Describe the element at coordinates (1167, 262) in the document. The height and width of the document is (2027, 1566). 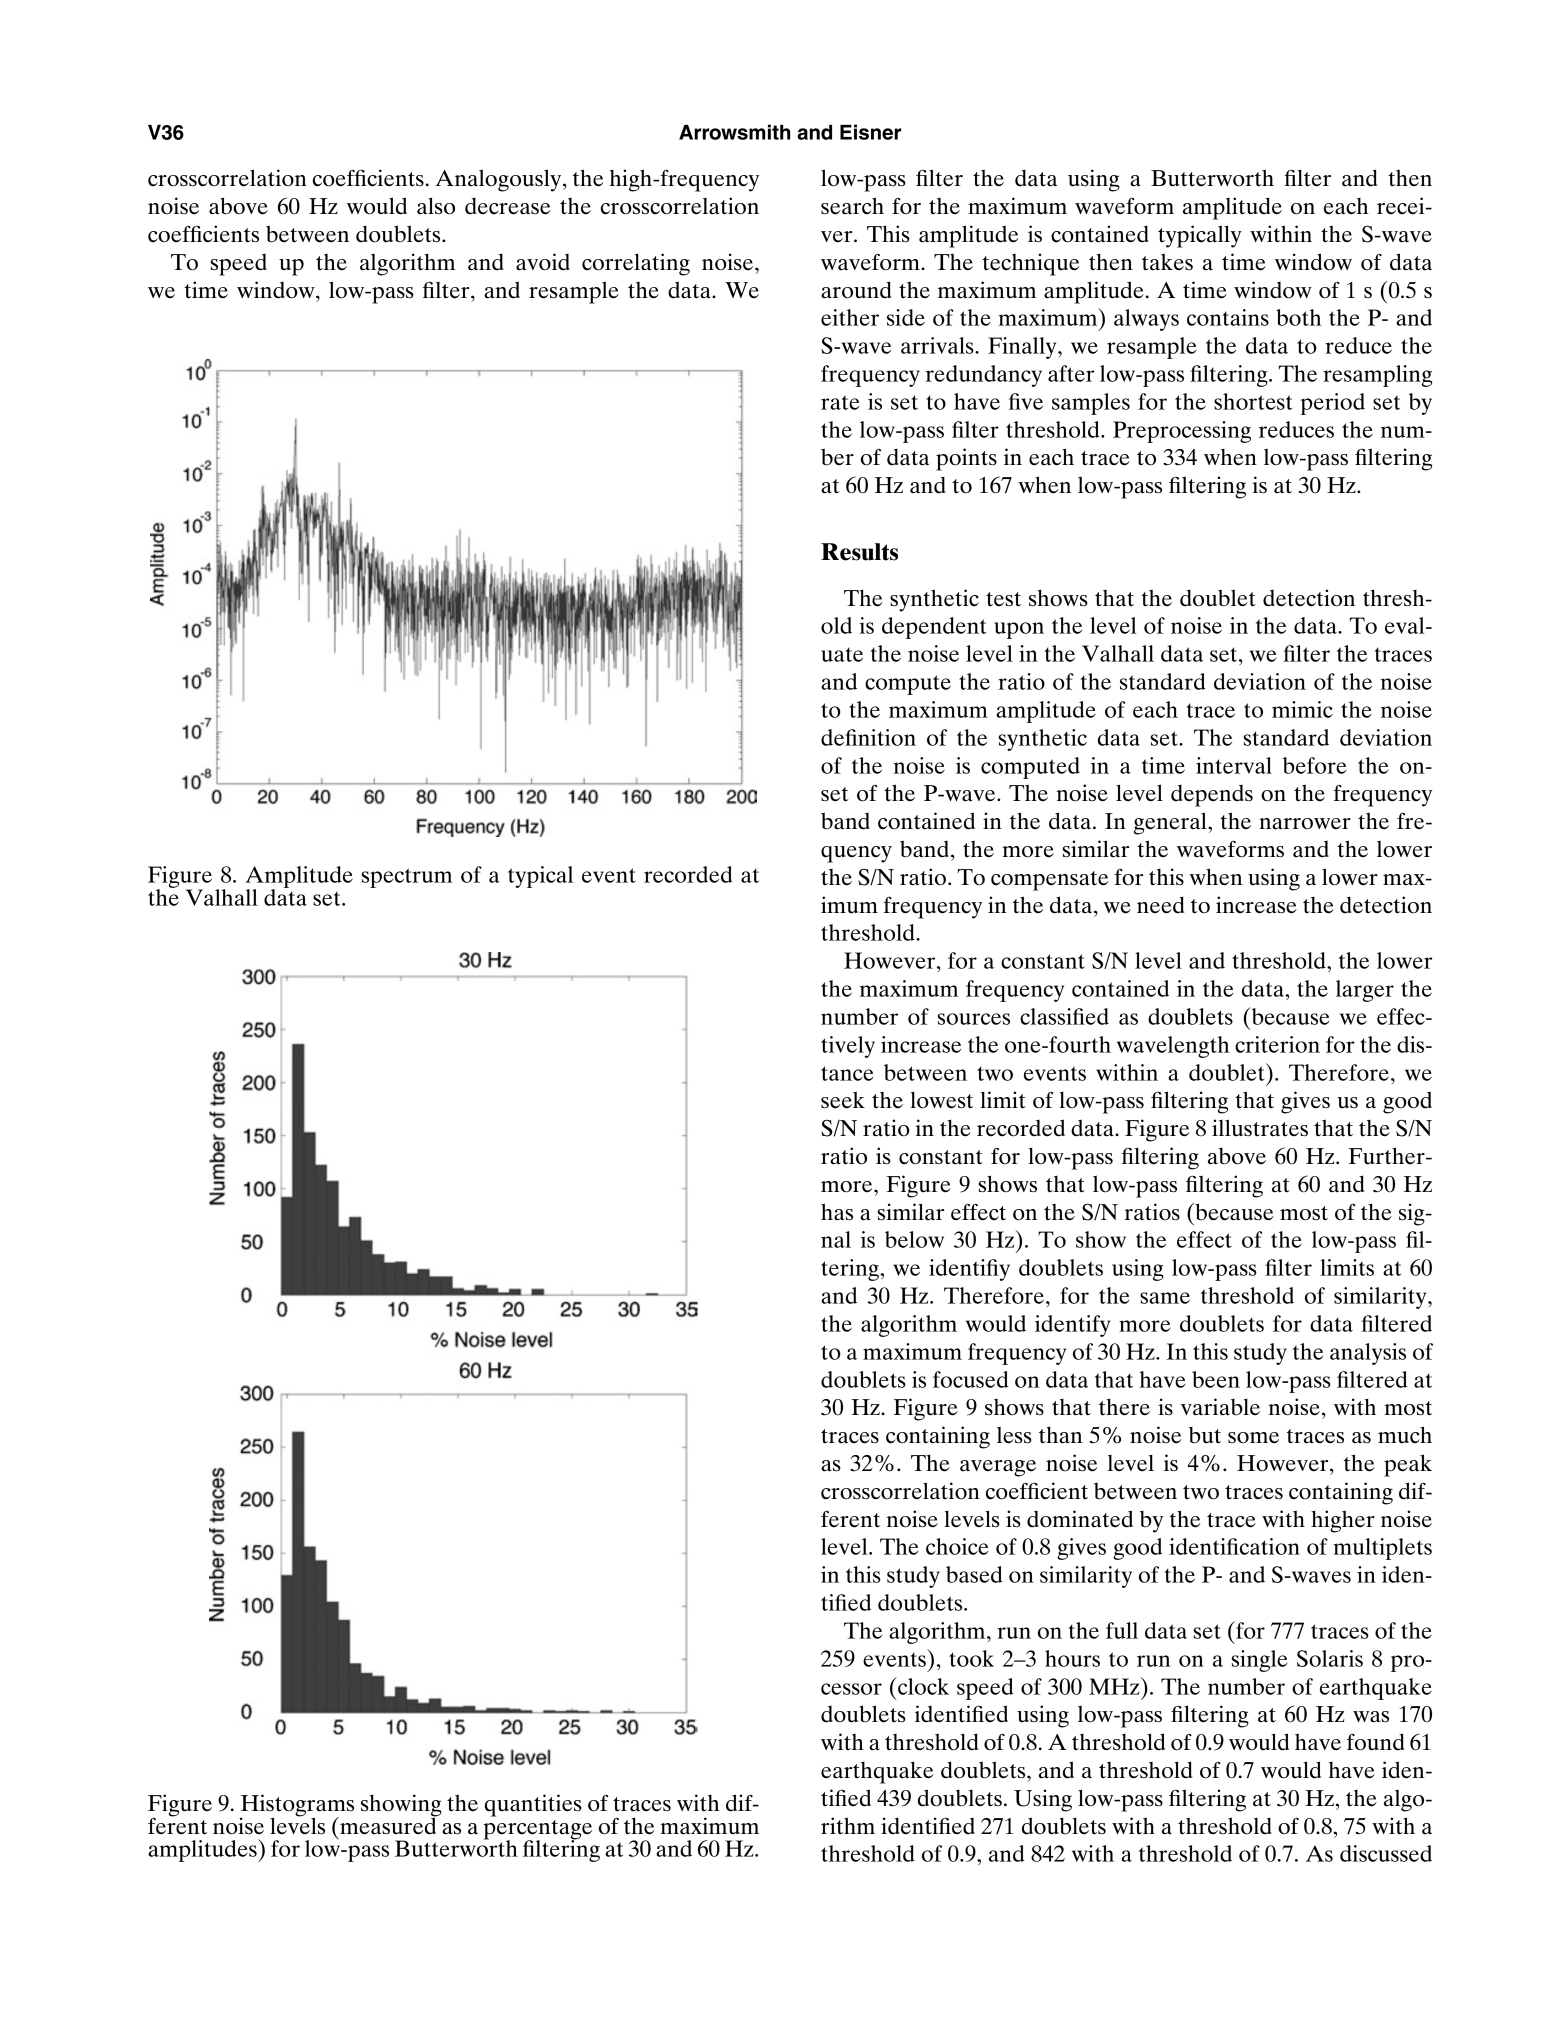
I see `takes` at that location.
